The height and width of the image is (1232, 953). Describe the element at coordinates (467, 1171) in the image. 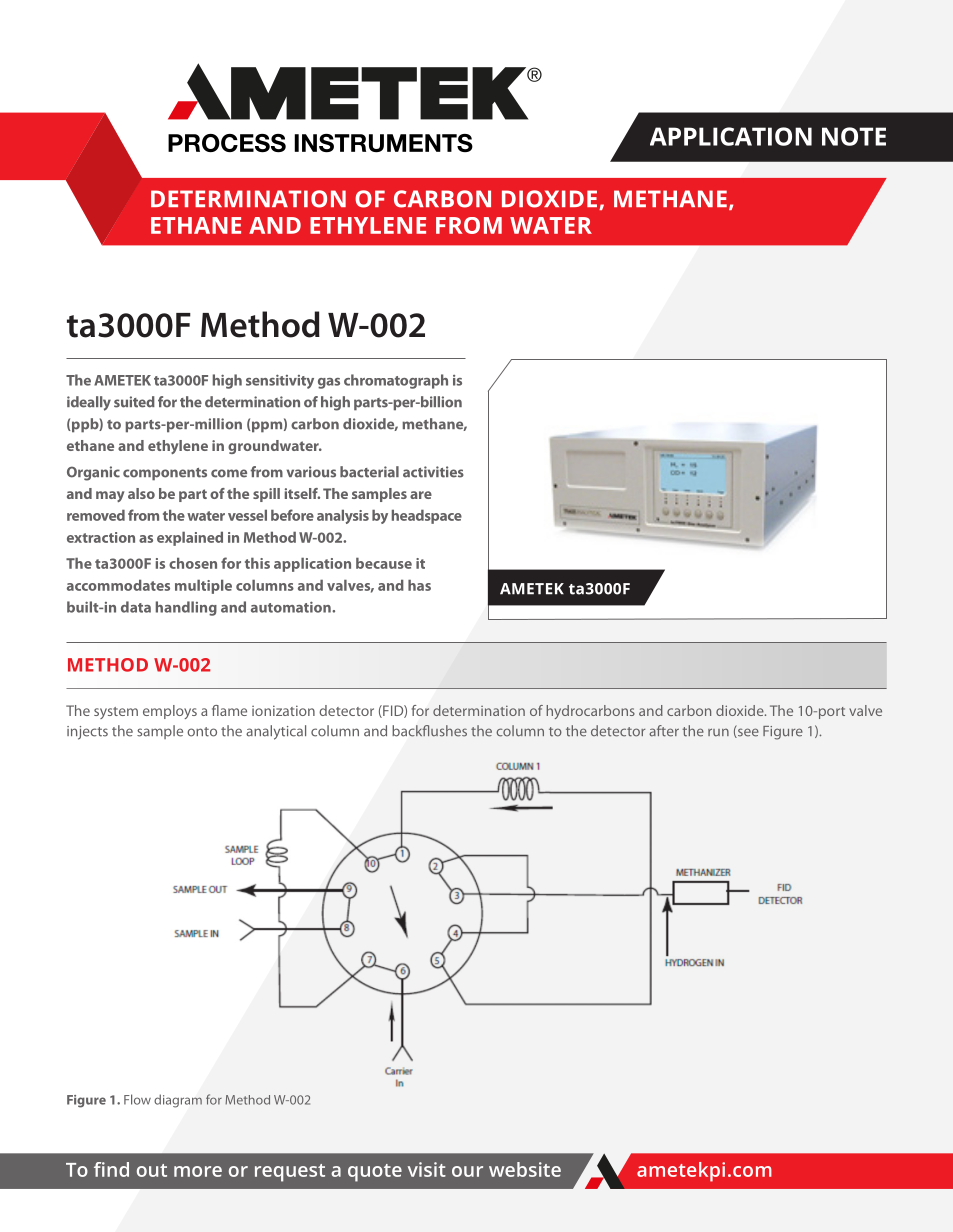

I see `our` at that location.
